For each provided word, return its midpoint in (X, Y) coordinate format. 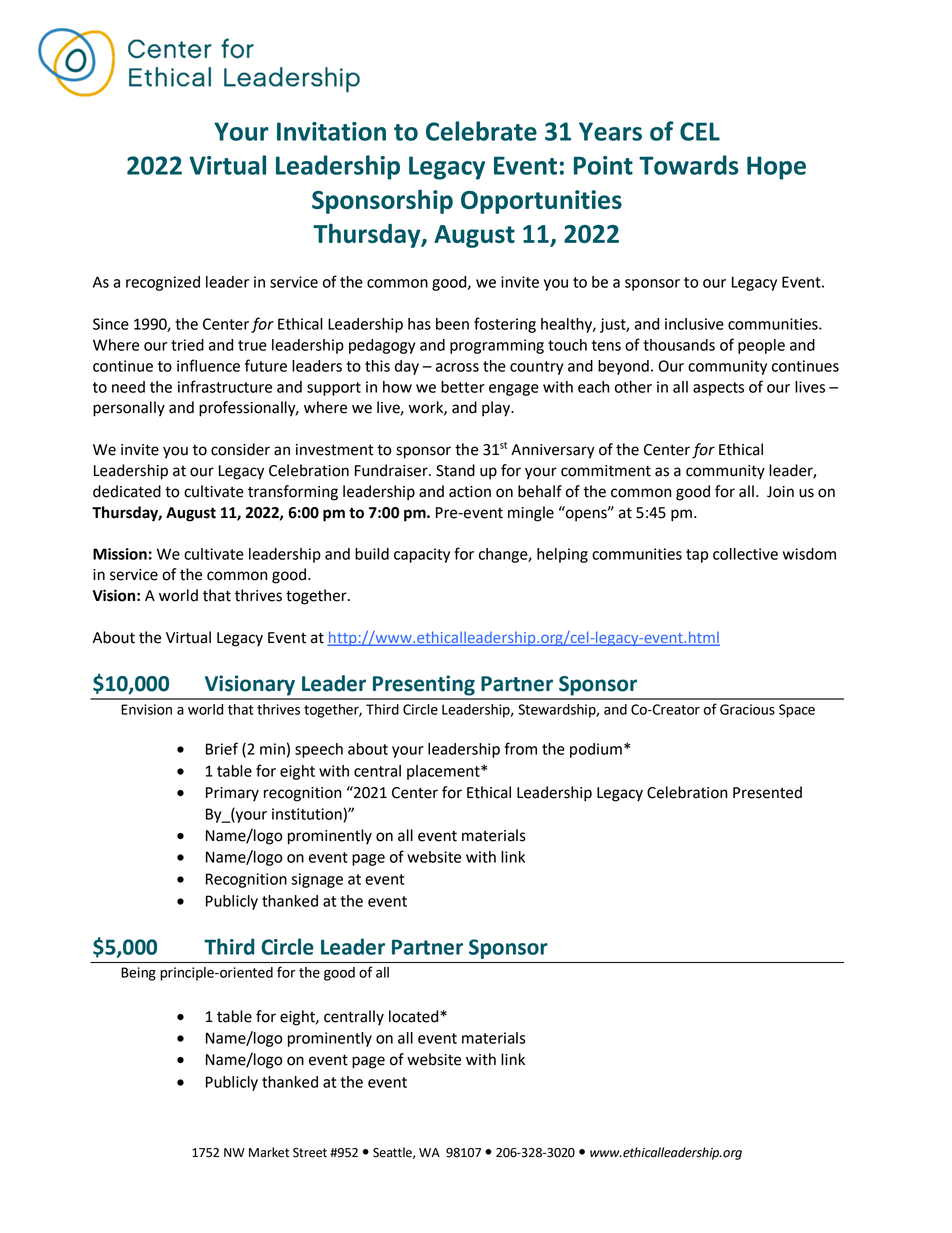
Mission (120, 554)
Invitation (331, 131)
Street (310, 1153)
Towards (689, 165)
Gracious (747, 709)
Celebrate (481, 131)
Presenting (424, 685)
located (415, 1016)
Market (269, 1152)
